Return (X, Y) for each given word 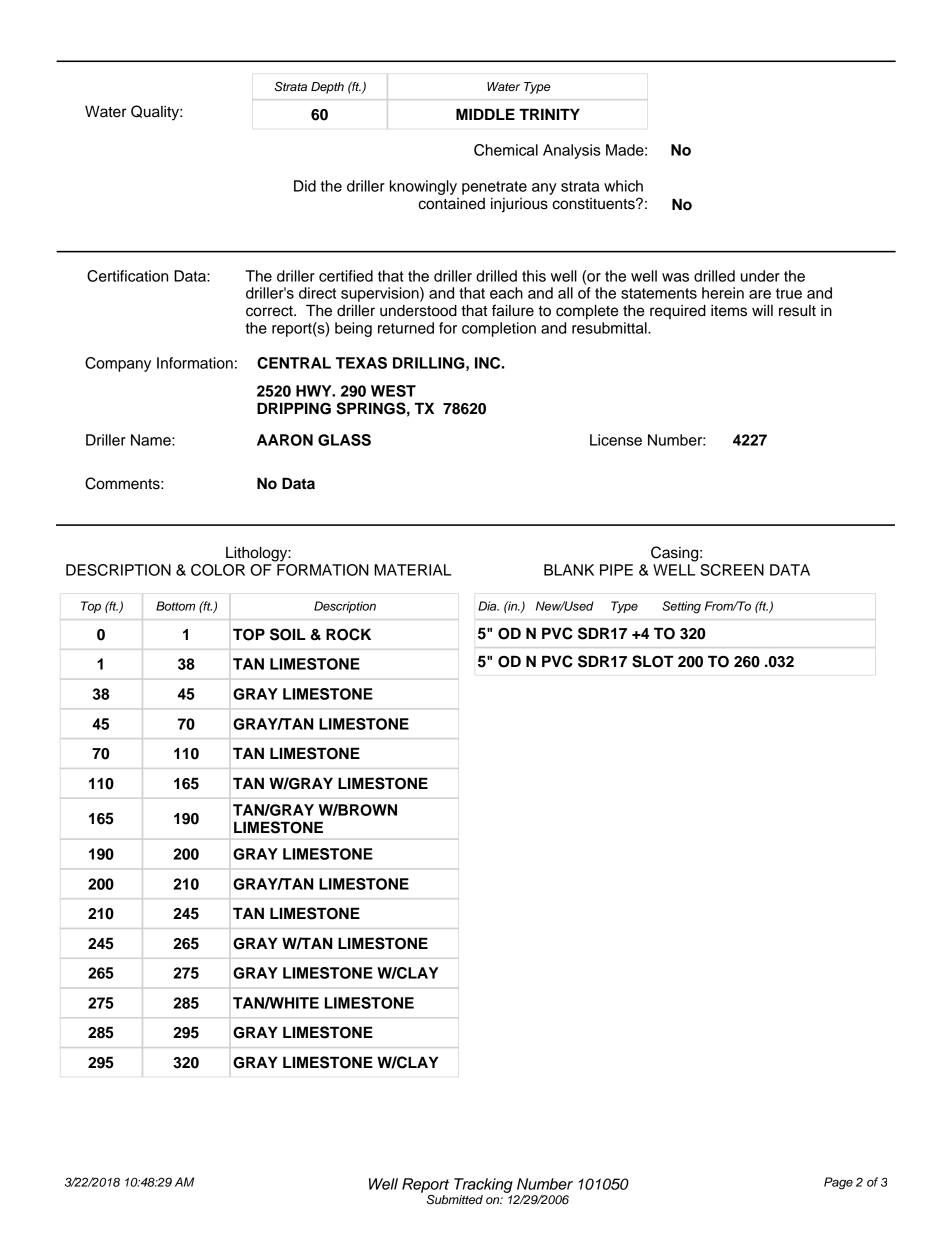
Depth (327, 88)
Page (838, 1183)
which (623, 186)
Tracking (483, 1185)
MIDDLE (485, 114)
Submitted (455, 1200)
